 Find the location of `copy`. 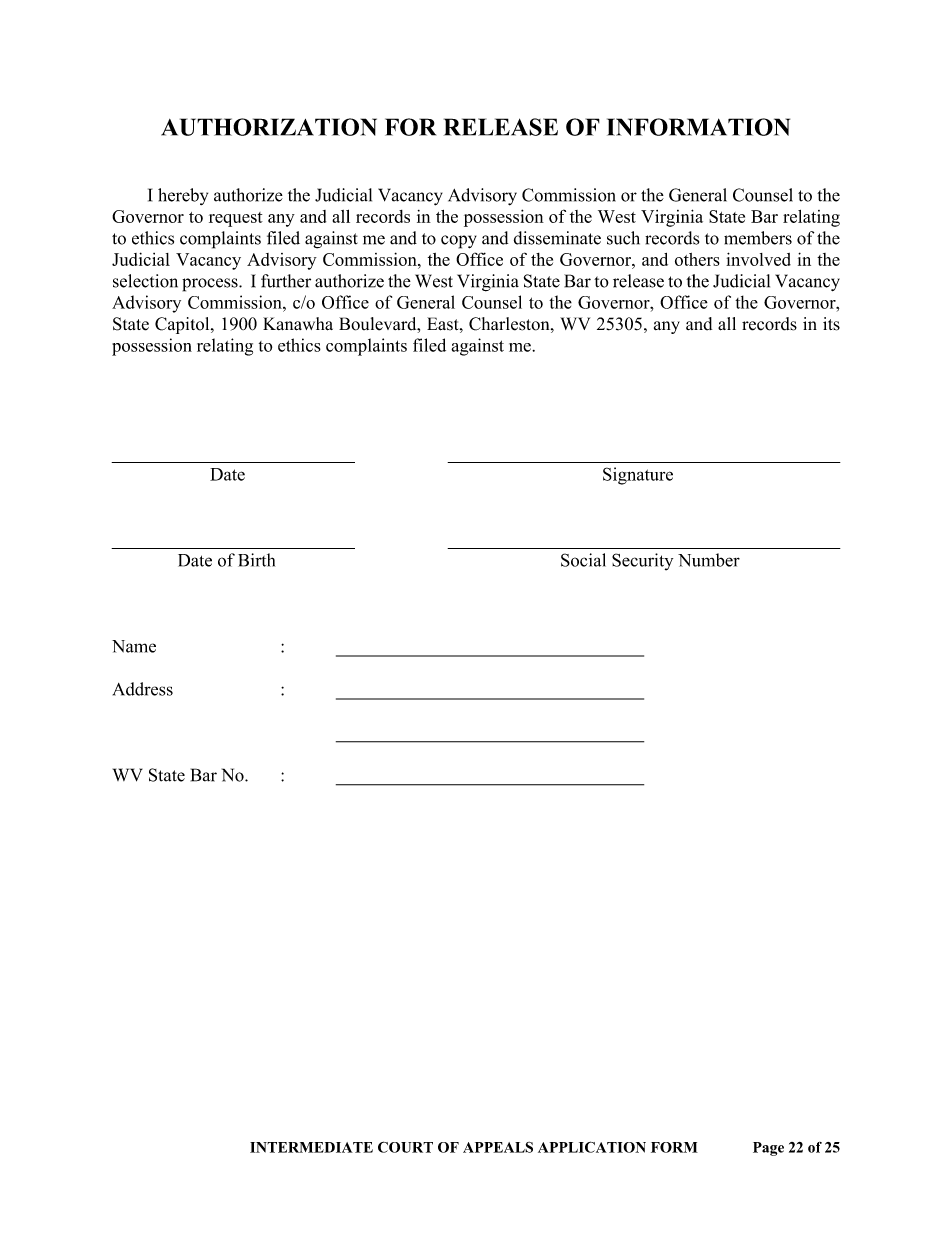

copy is located at coordinates (459, 242).
